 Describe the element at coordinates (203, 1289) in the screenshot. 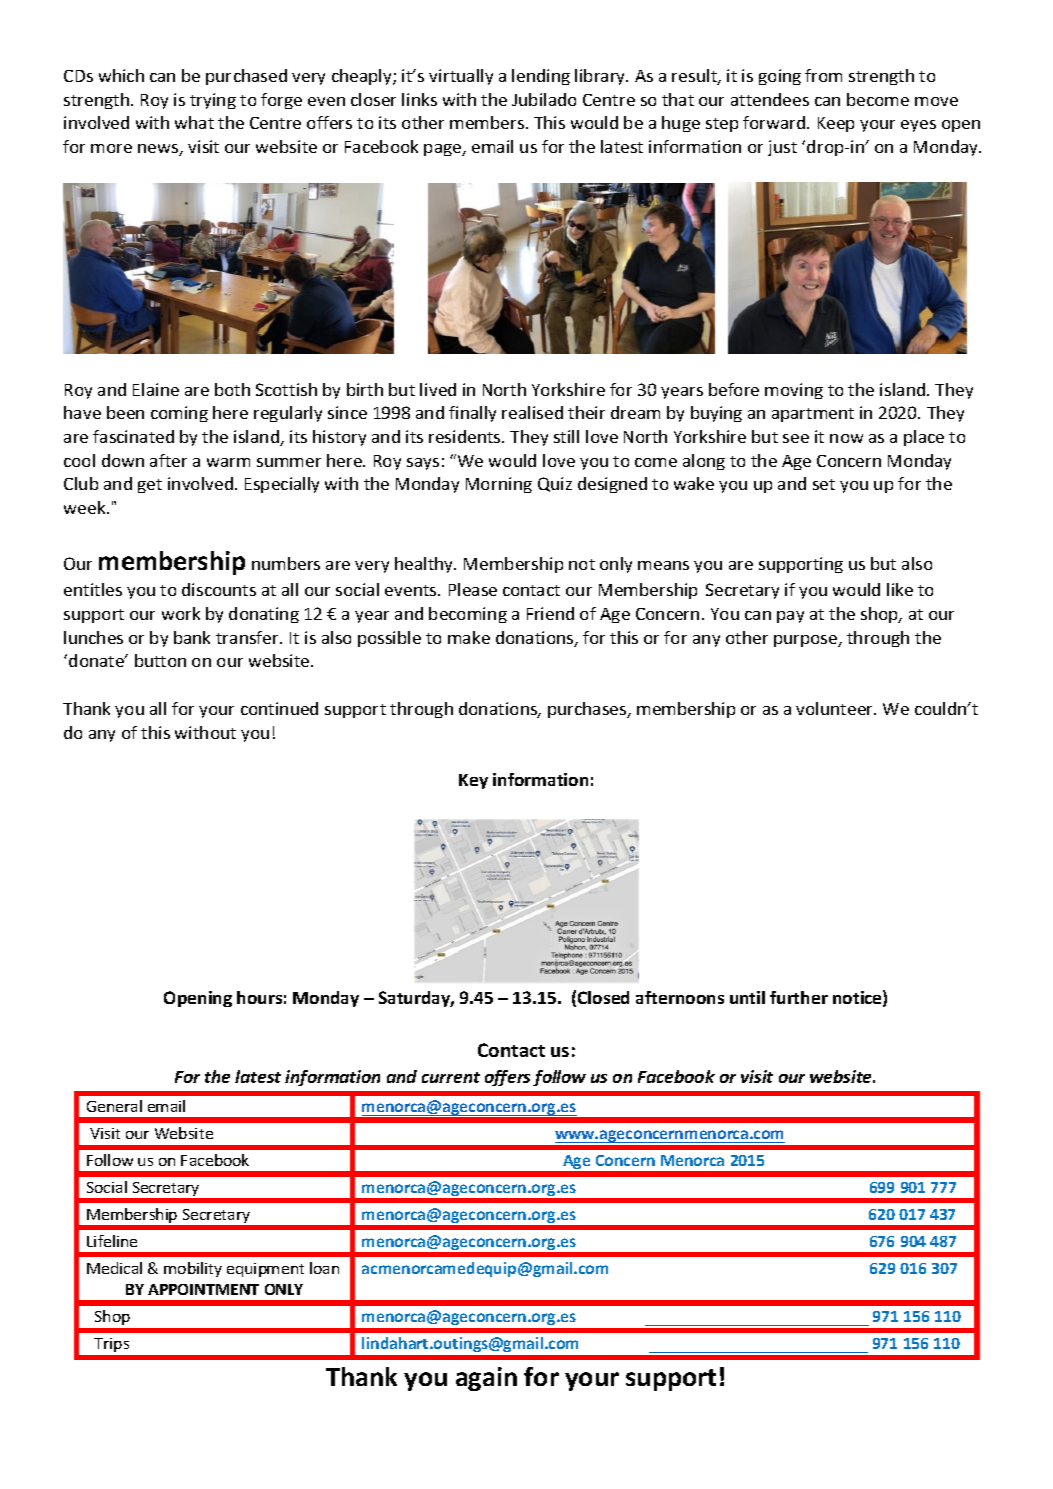

I see `APPOINTMENT` at that location.
